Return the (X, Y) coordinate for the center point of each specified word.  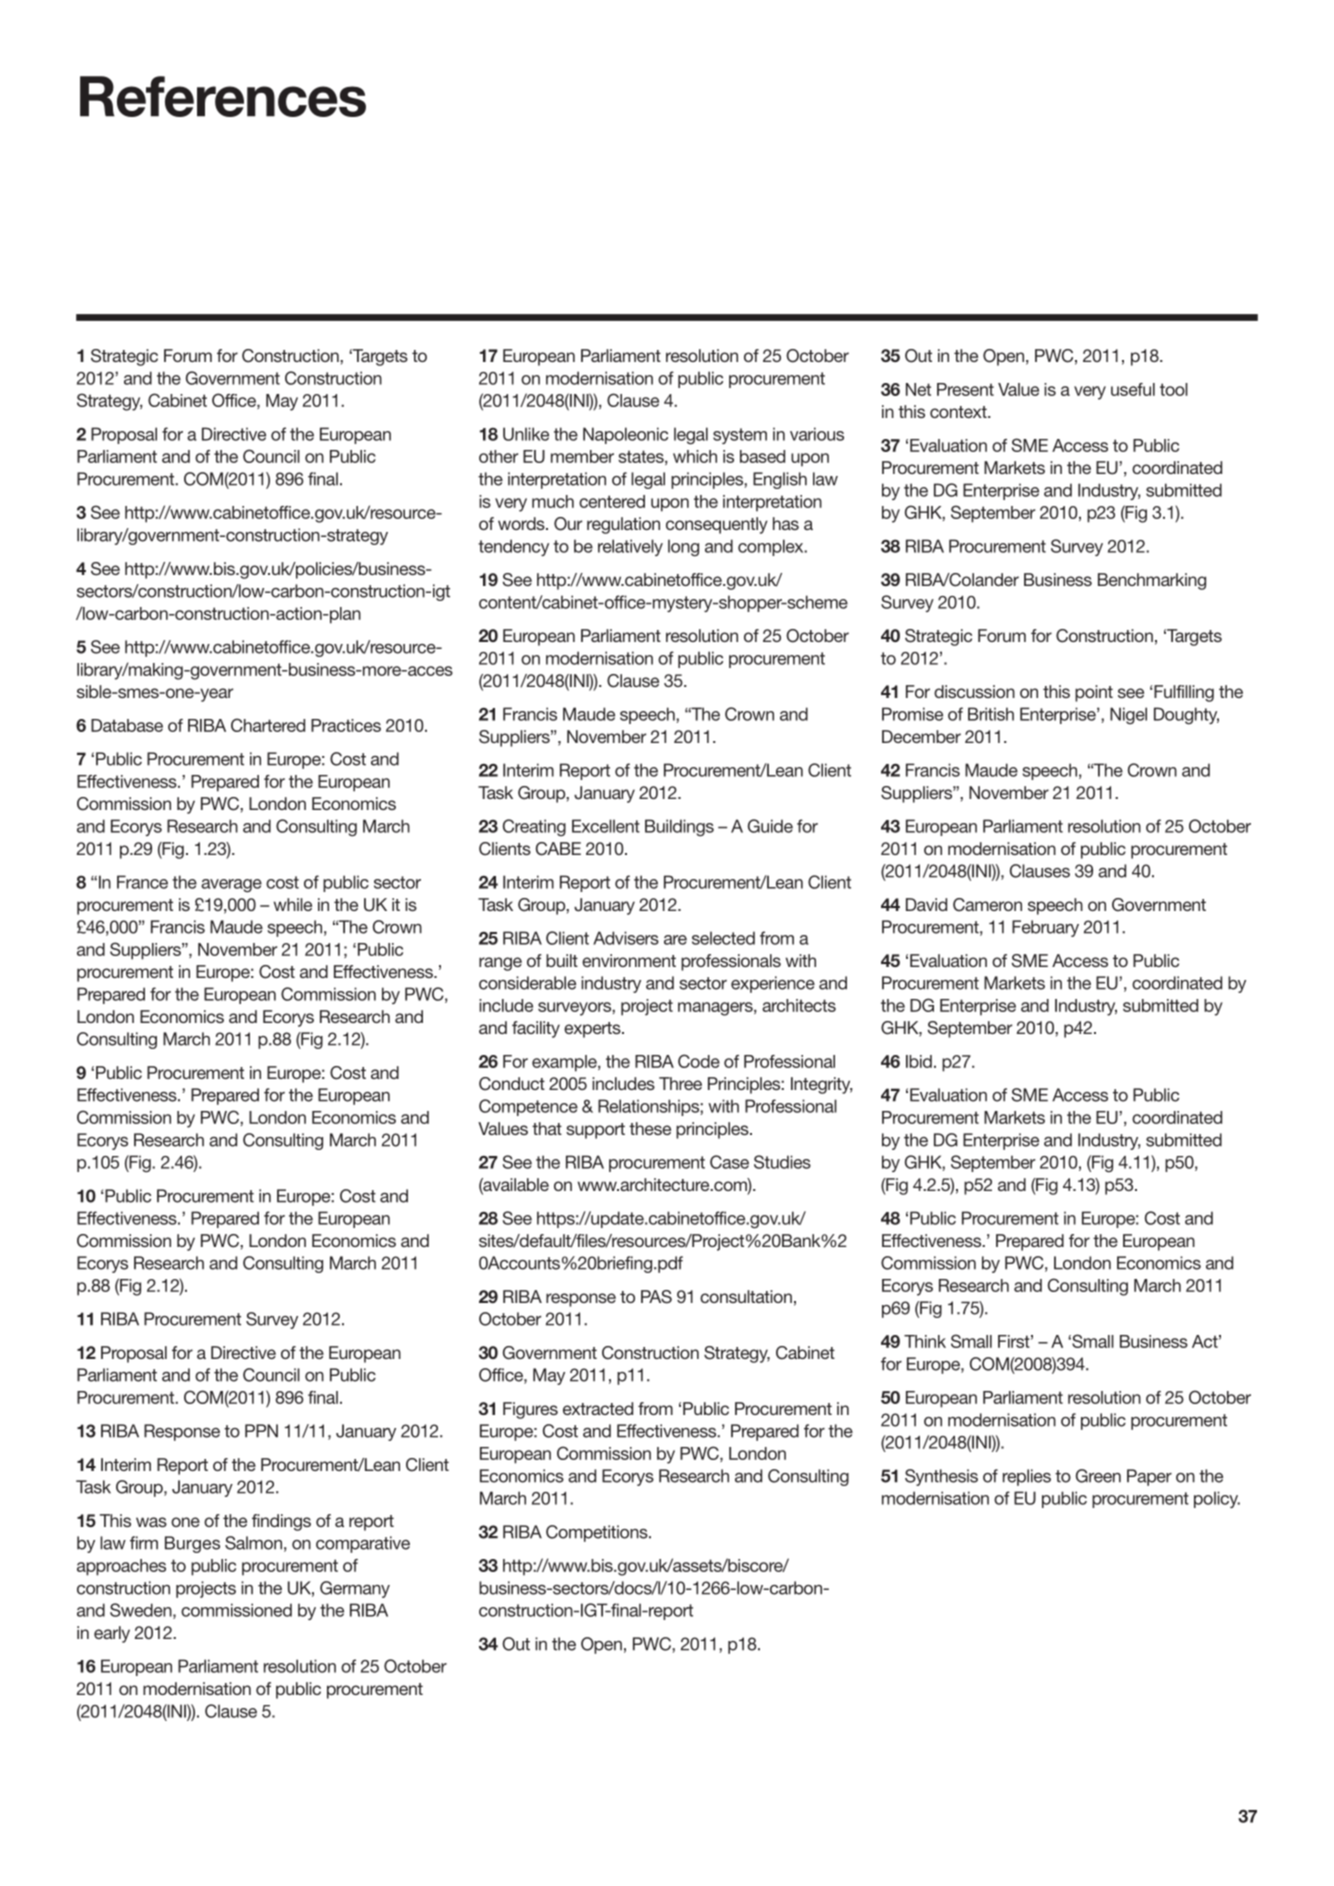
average (231, 886)
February (1045, 928)
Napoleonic (625, 435)
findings (281, 1522)
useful (1133, 389)
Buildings (679, 828)
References (223, 96)
